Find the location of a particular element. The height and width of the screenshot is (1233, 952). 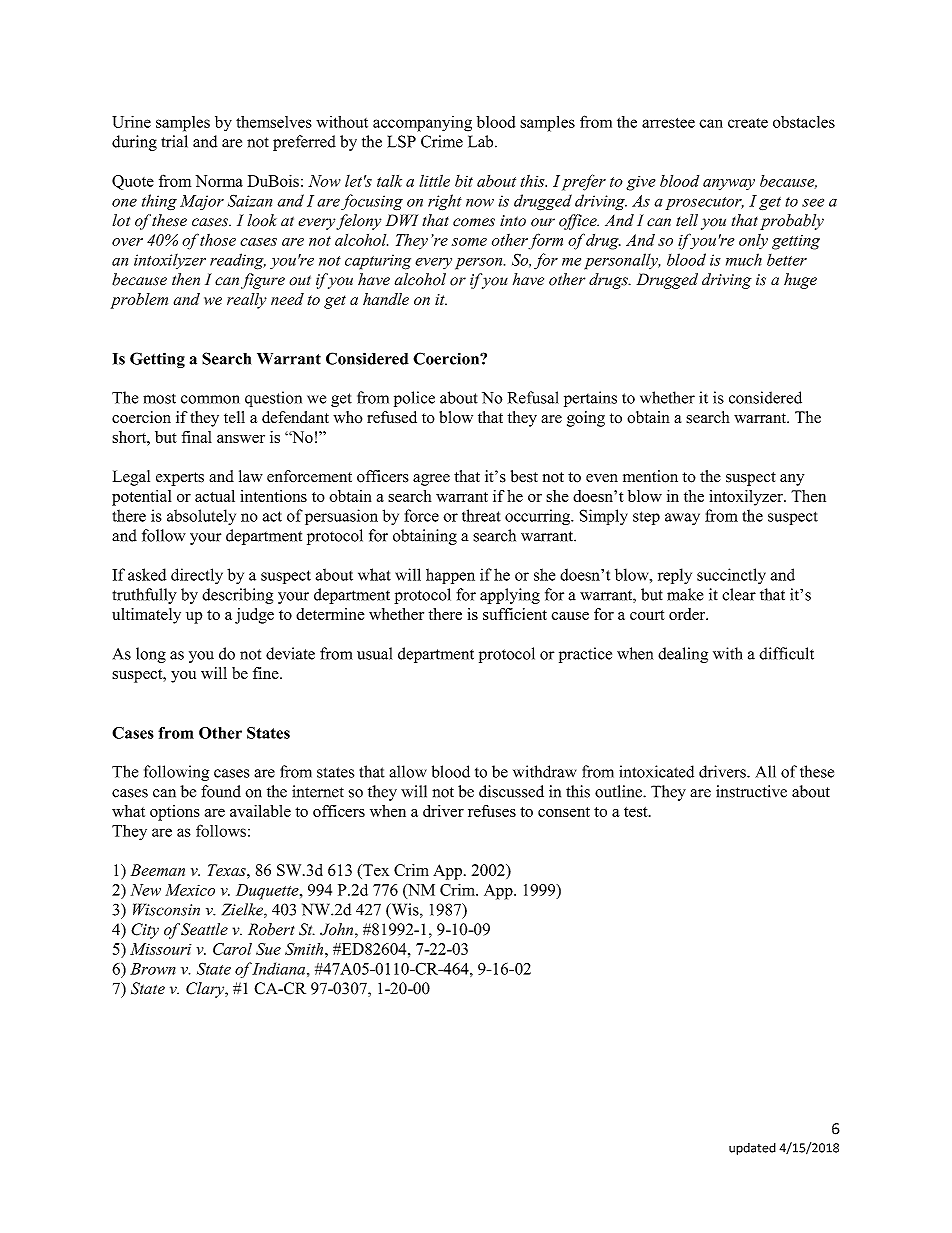

bit is located at coordinates (464, 181).
